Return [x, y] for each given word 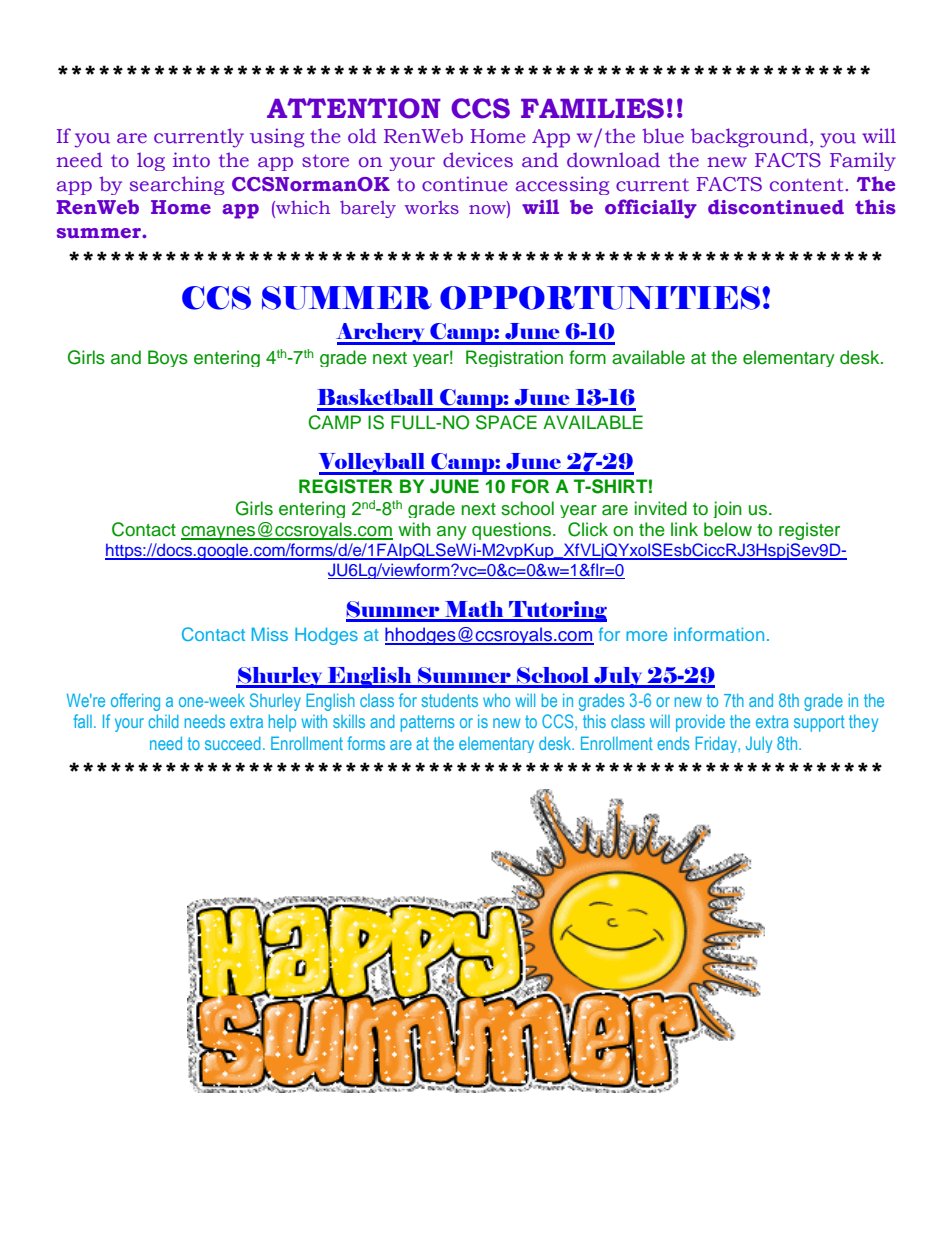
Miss [270, 634]
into [191, 159]
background [749, 138]
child [163, 721]
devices [478, 160]
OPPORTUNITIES [601, 298]
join [727, 509]
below [728, 529]
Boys [168, 358]
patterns [427, 723]
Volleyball [373, 464]
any [452, 533]
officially [651, 209]
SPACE [506, 422]
